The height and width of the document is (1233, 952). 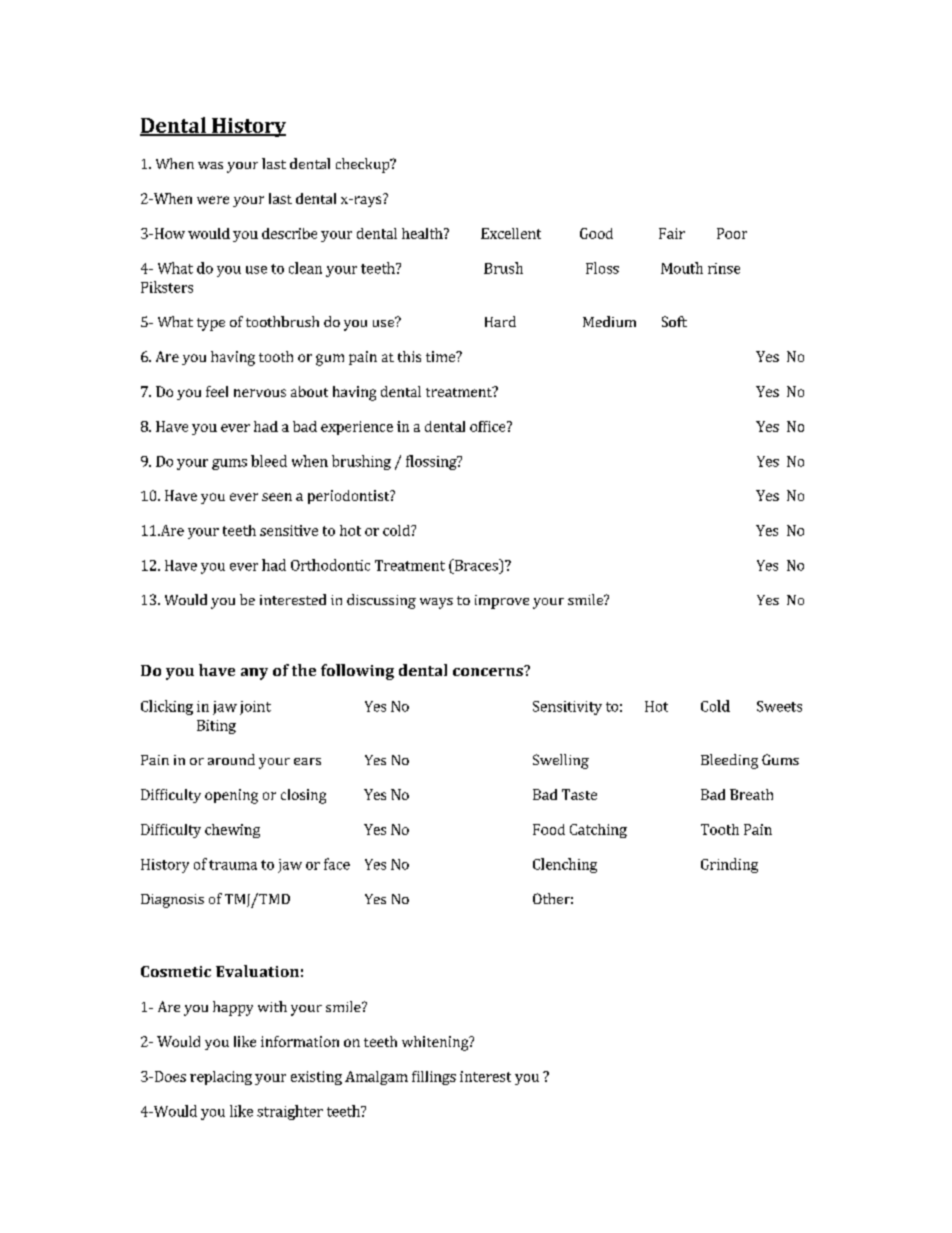 I want to click on fillings, so click(x=434, y=1078).
